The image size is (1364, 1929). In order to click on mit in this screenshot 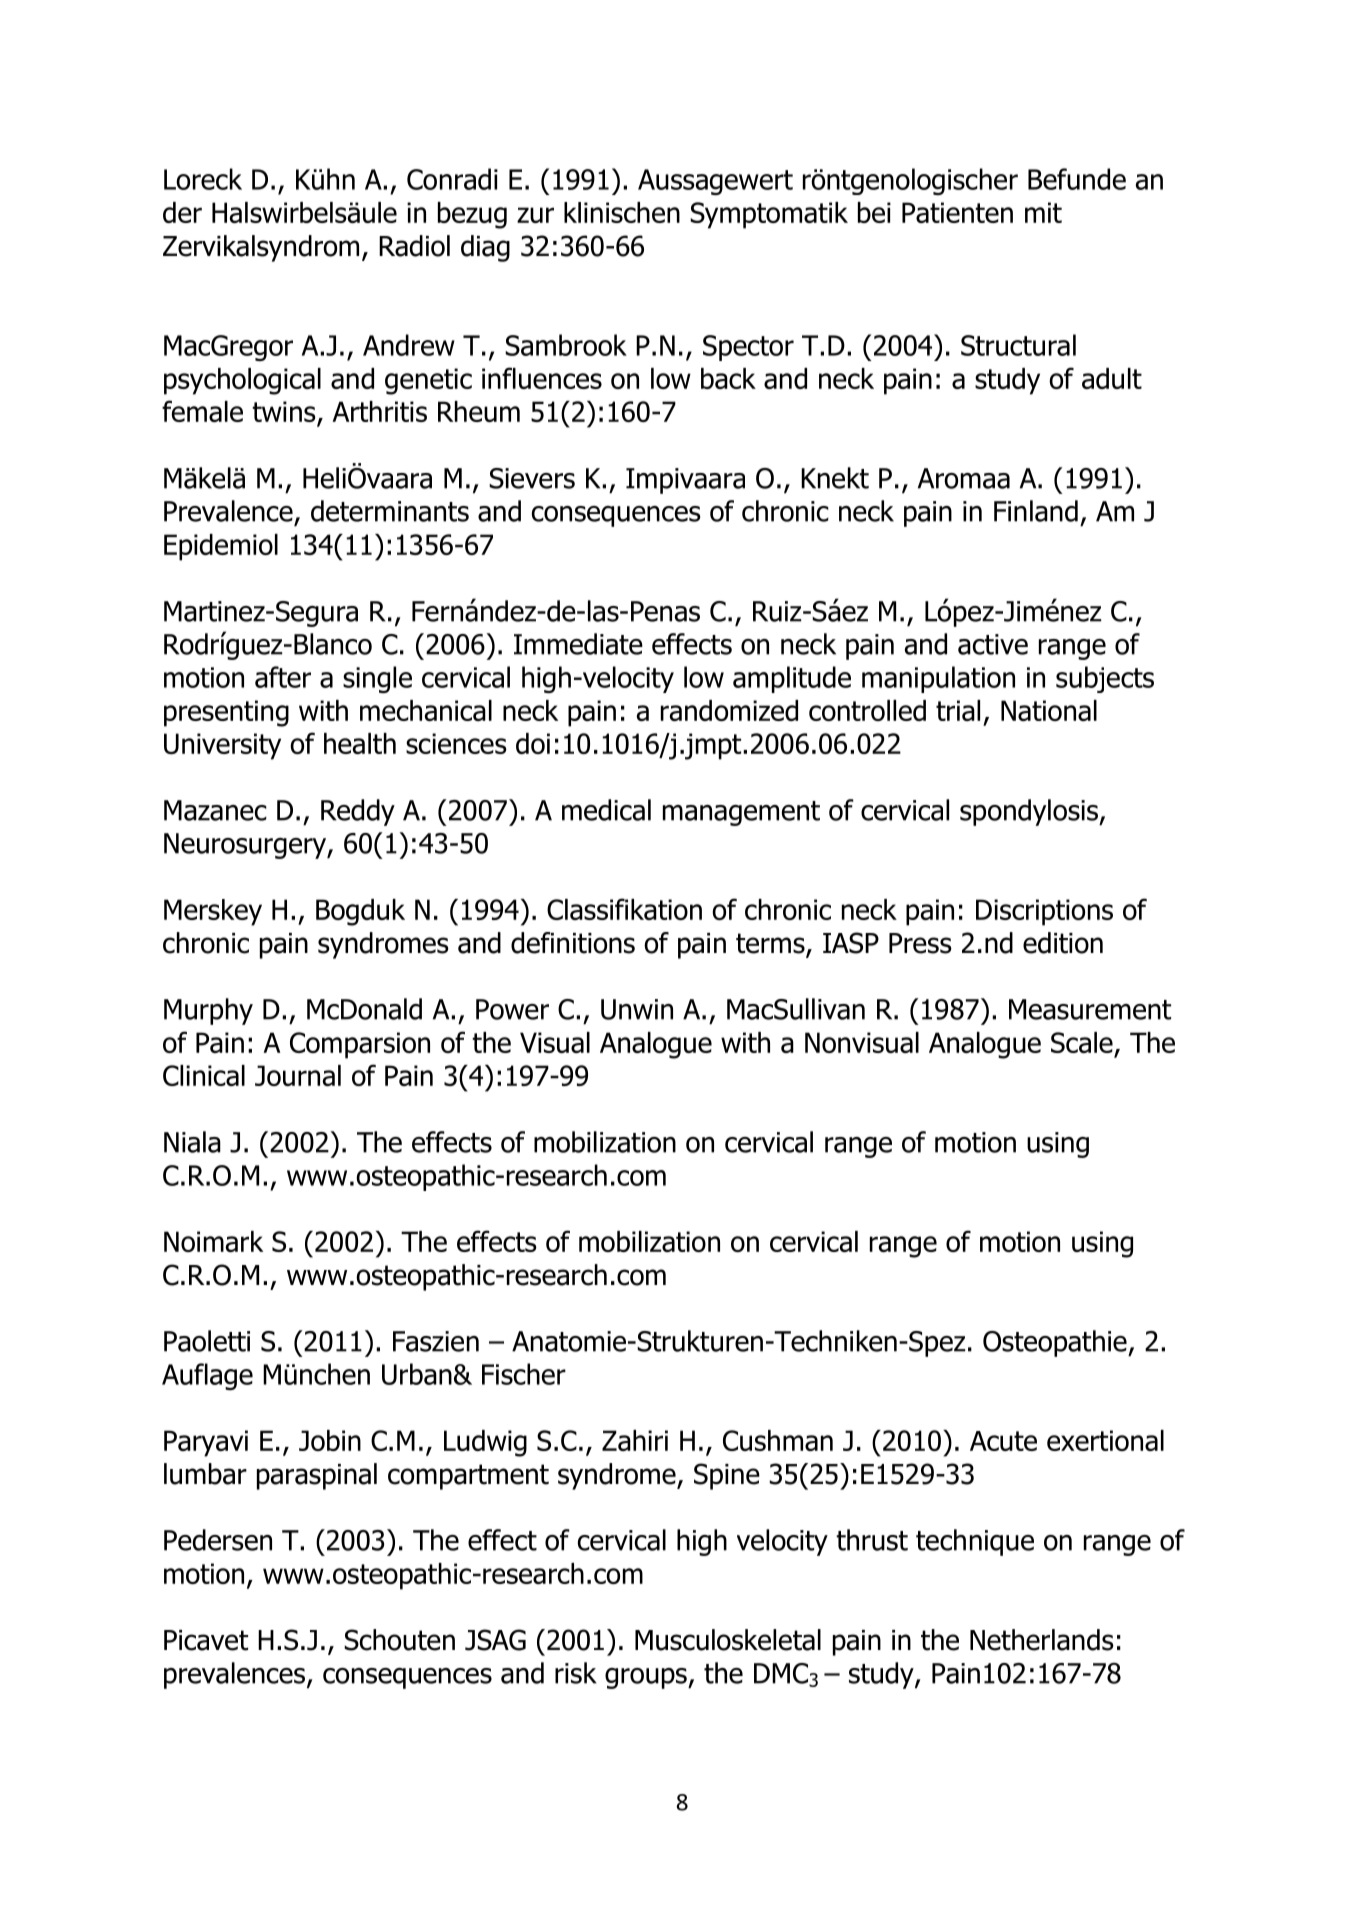, I will do `click(1043, 212)`.
